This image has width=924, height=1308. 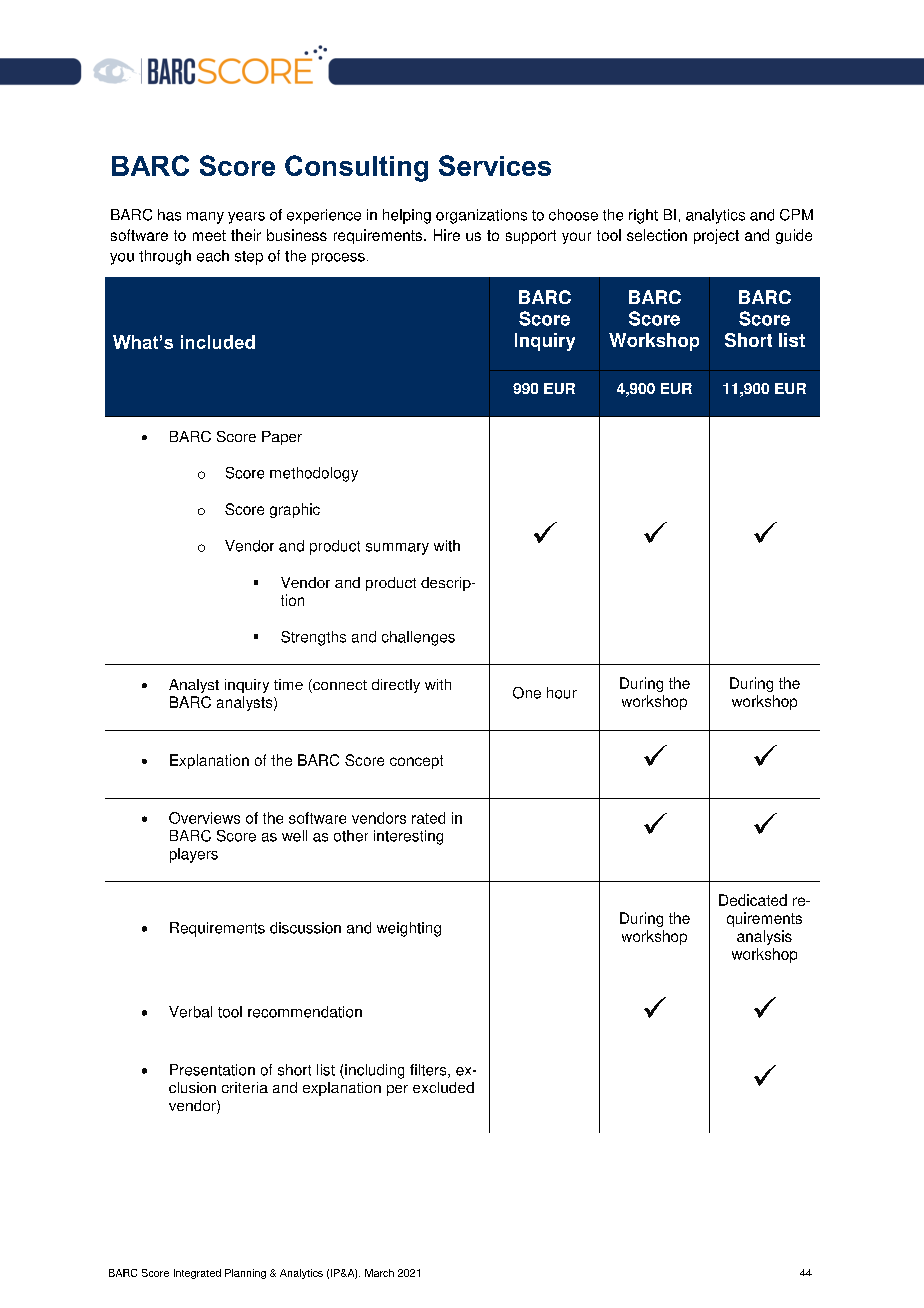 What do you see at coordinates (246, 218) in the image?
I see `years` at bounding box center [246, 218].
